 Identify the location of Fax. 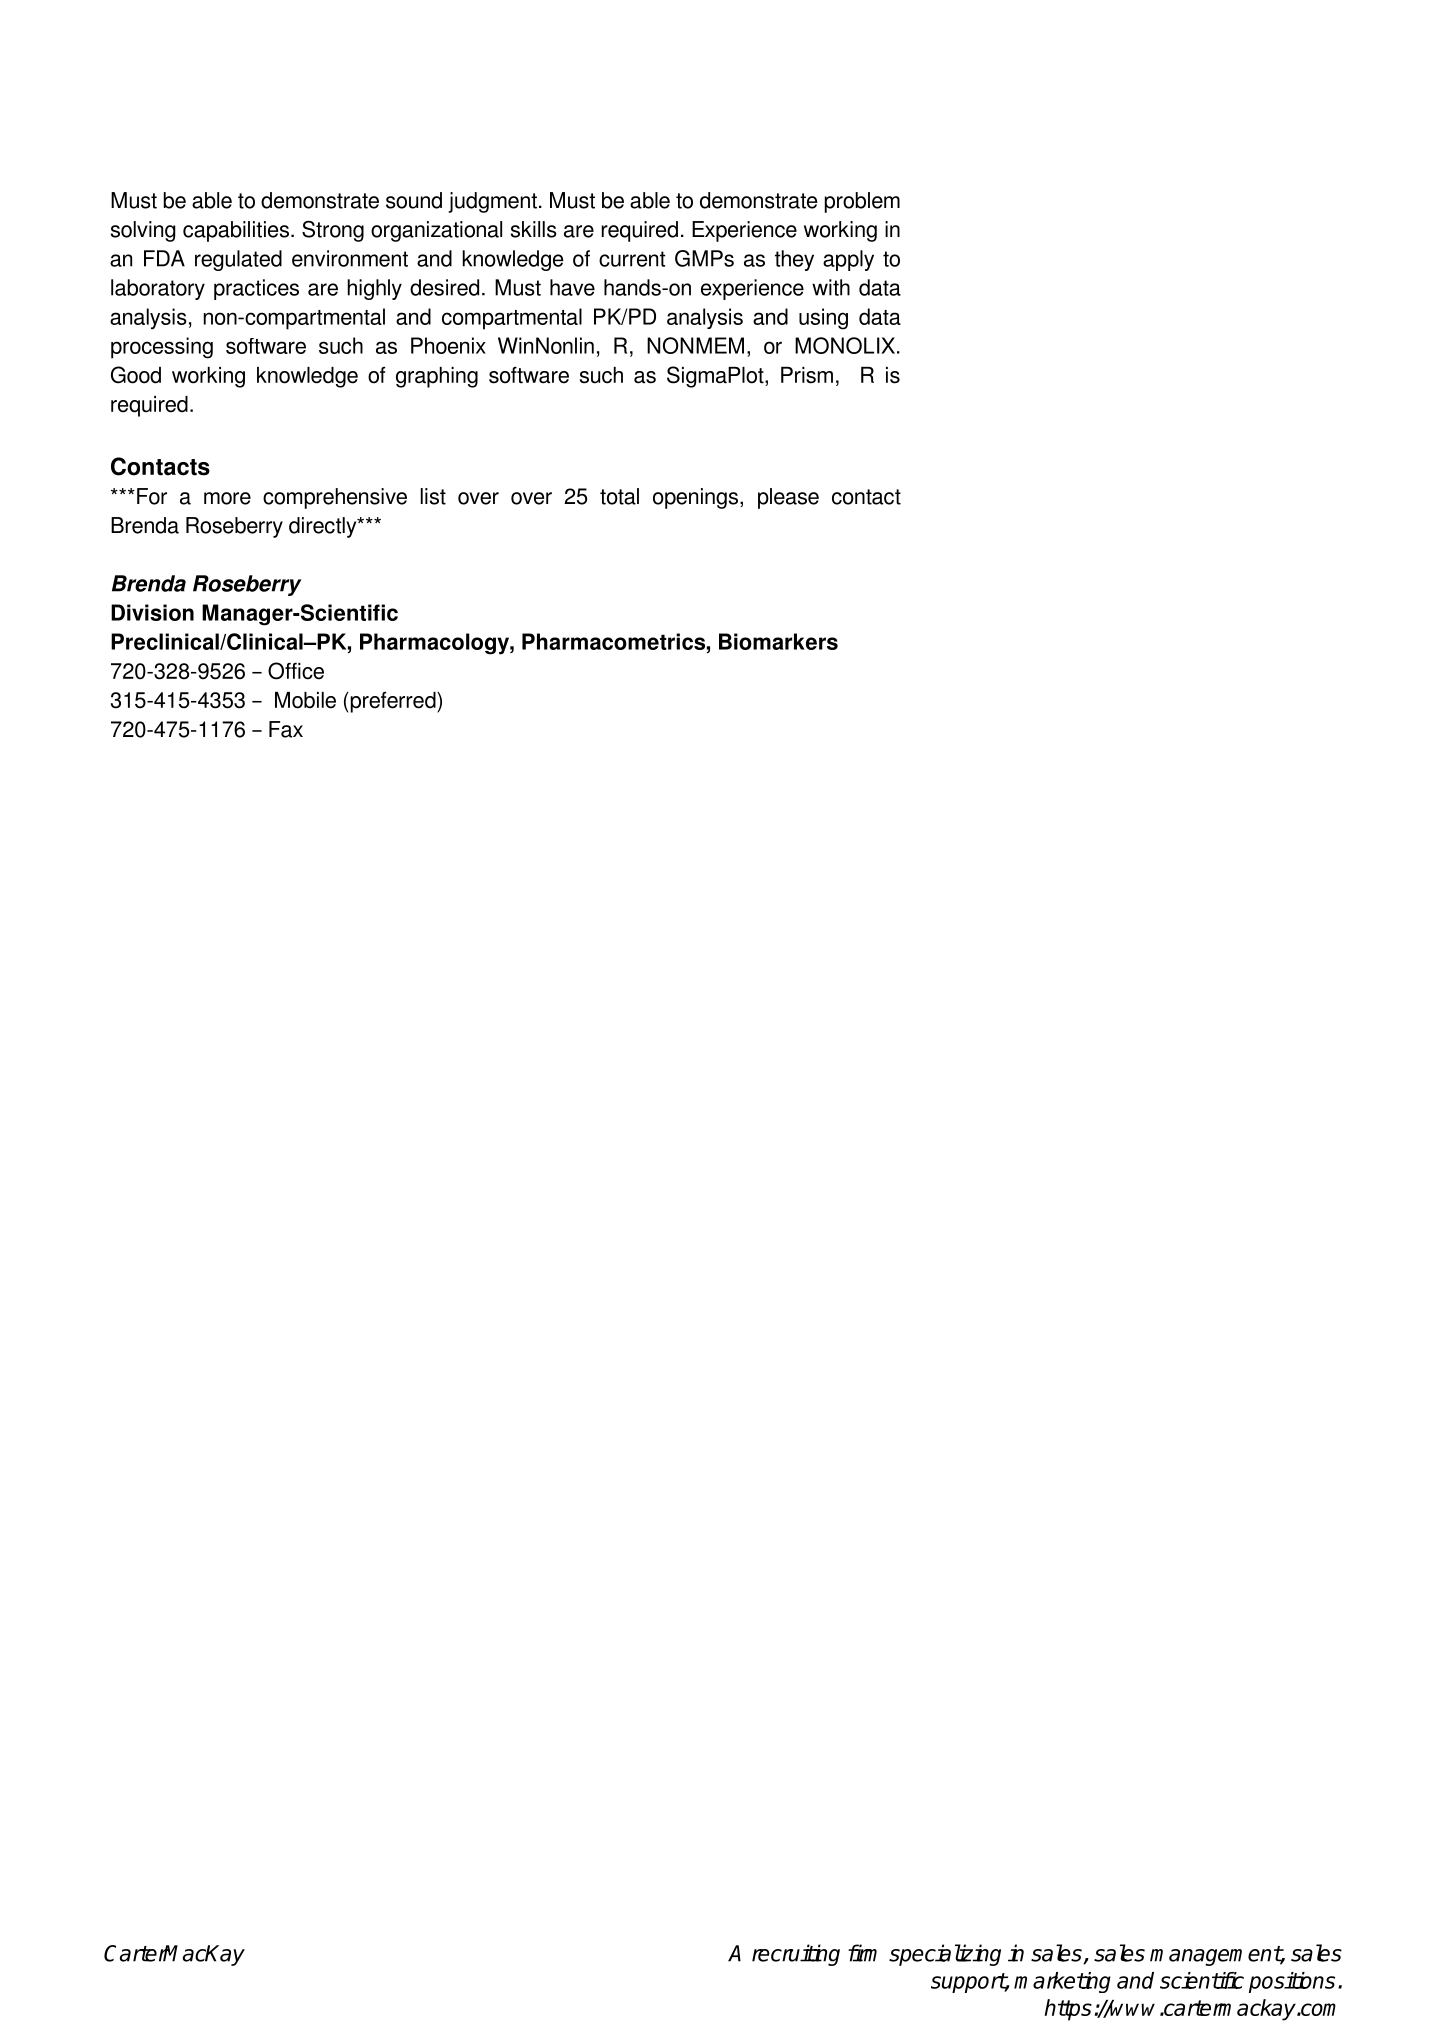
(286, 729).
